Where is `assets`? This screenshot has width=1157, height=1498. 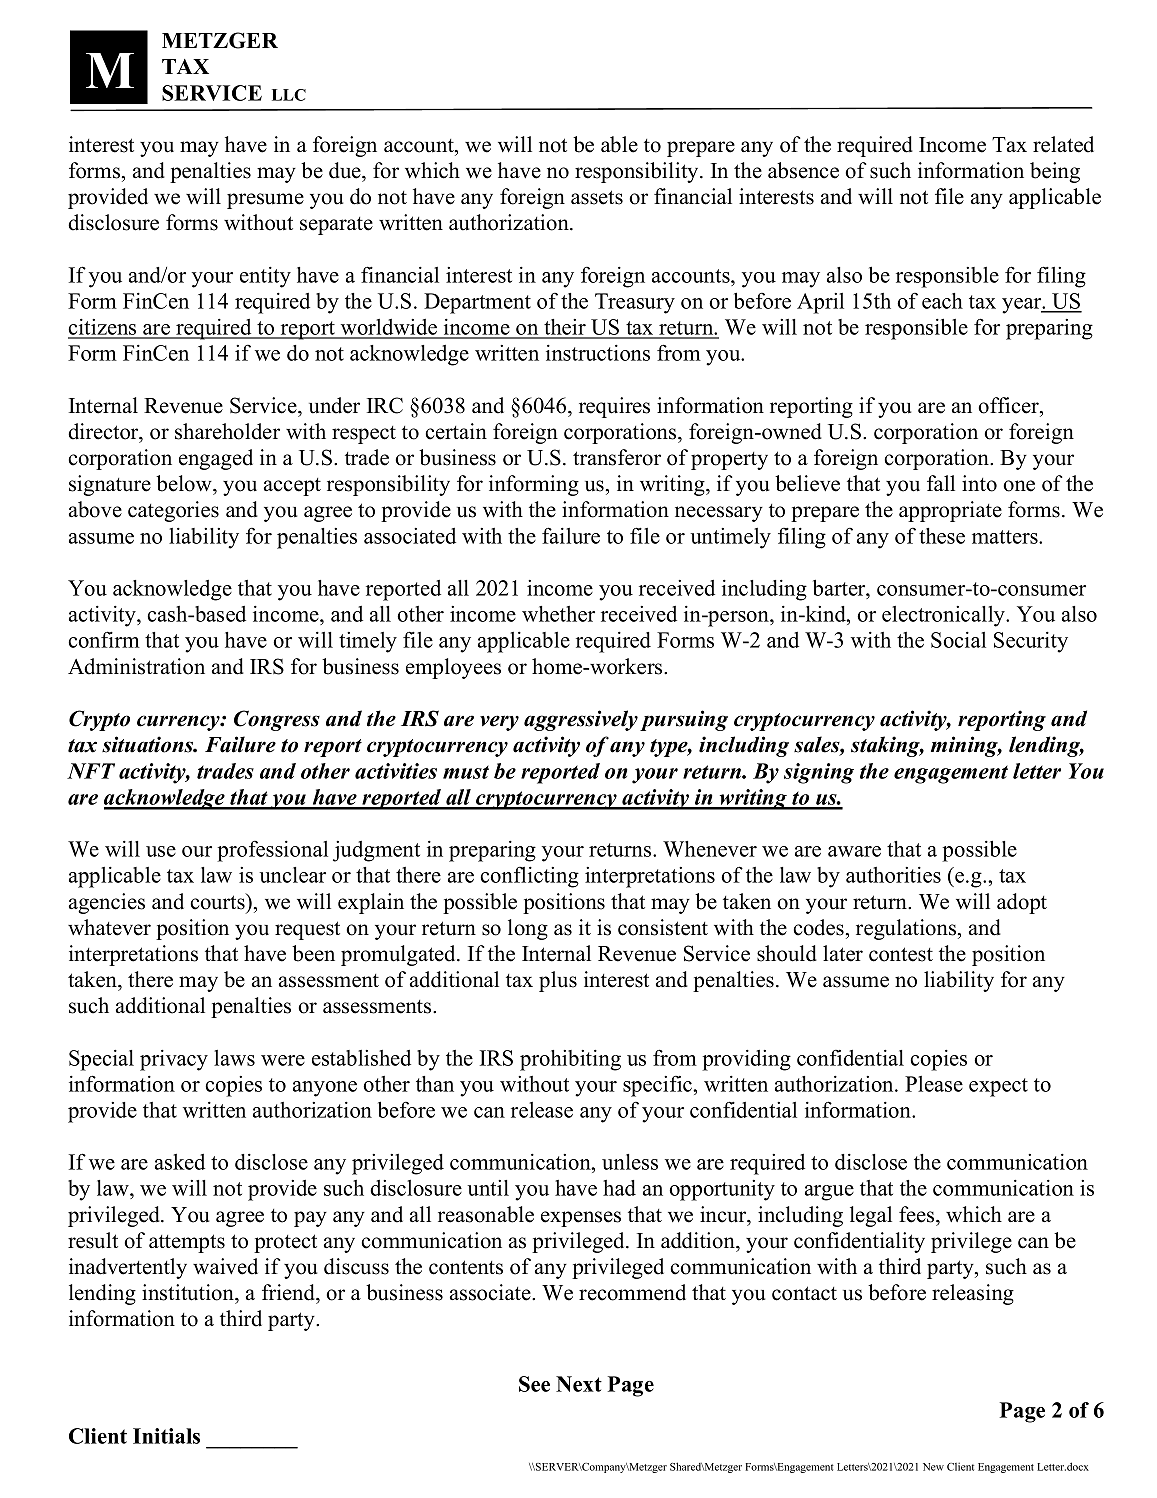
assets is located at coordinates (597, 197).
